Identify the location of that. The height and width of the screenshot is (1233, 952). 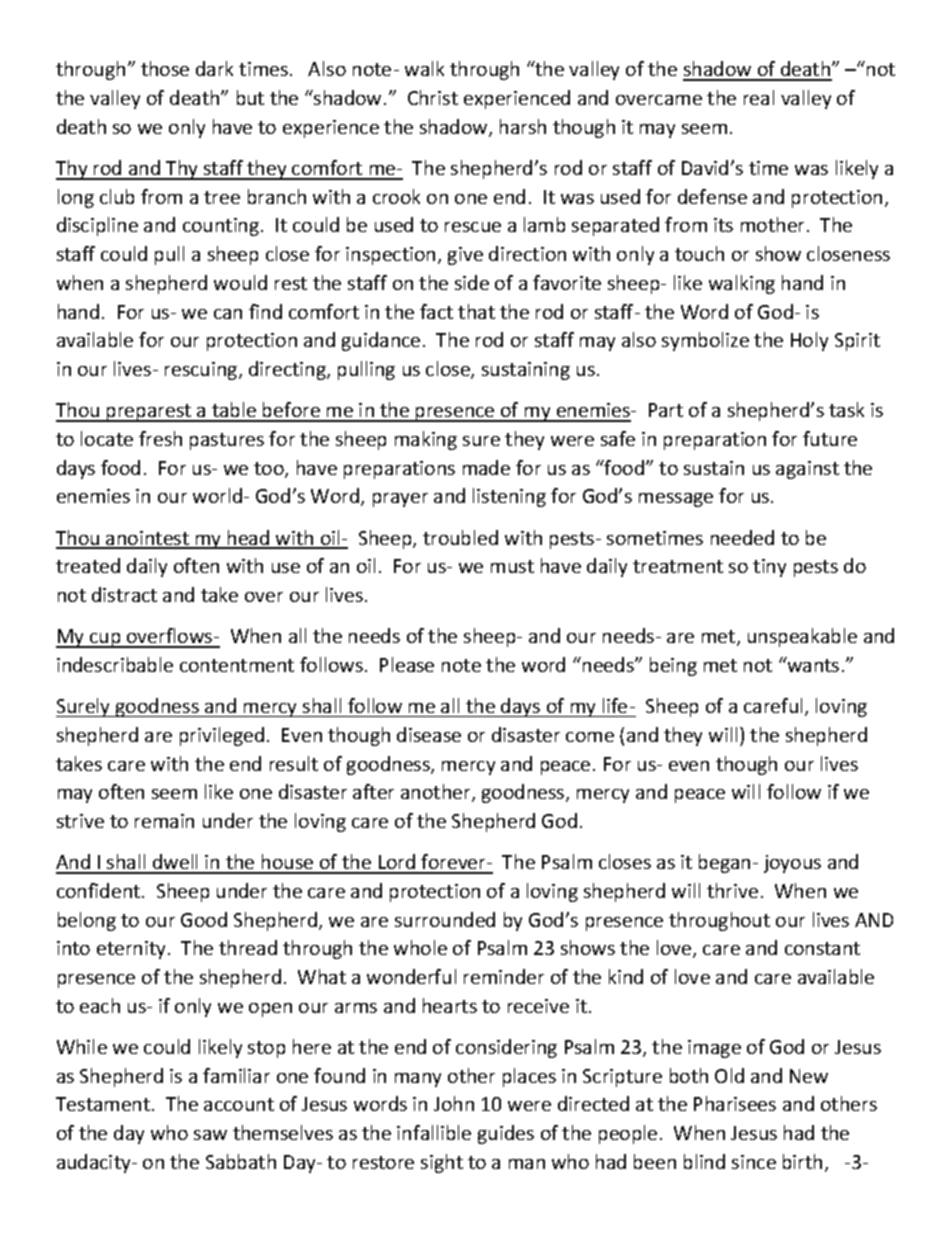
(476, 311).
